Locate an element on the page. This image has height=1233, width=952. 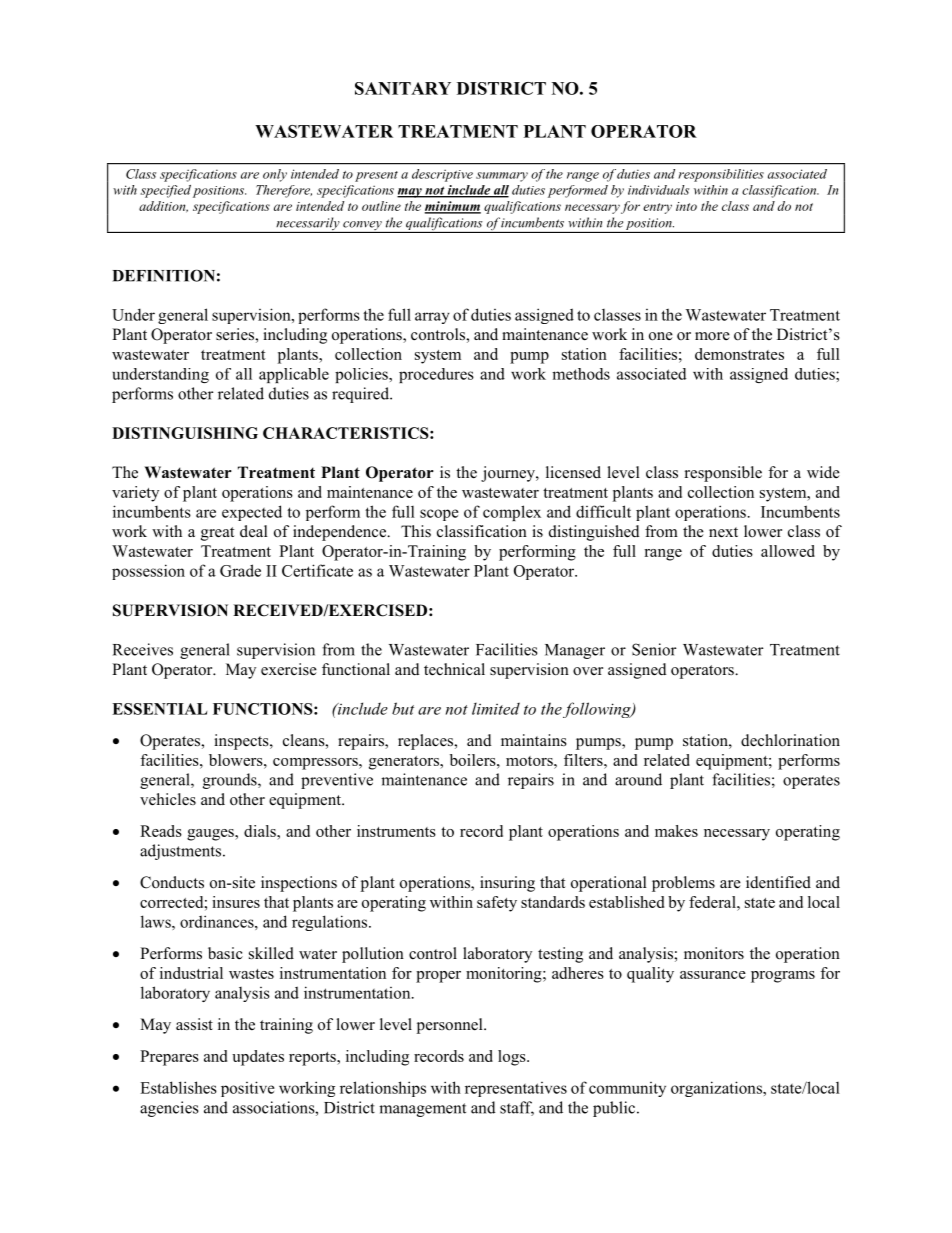
individuals is located at coordinates (658, 190).
